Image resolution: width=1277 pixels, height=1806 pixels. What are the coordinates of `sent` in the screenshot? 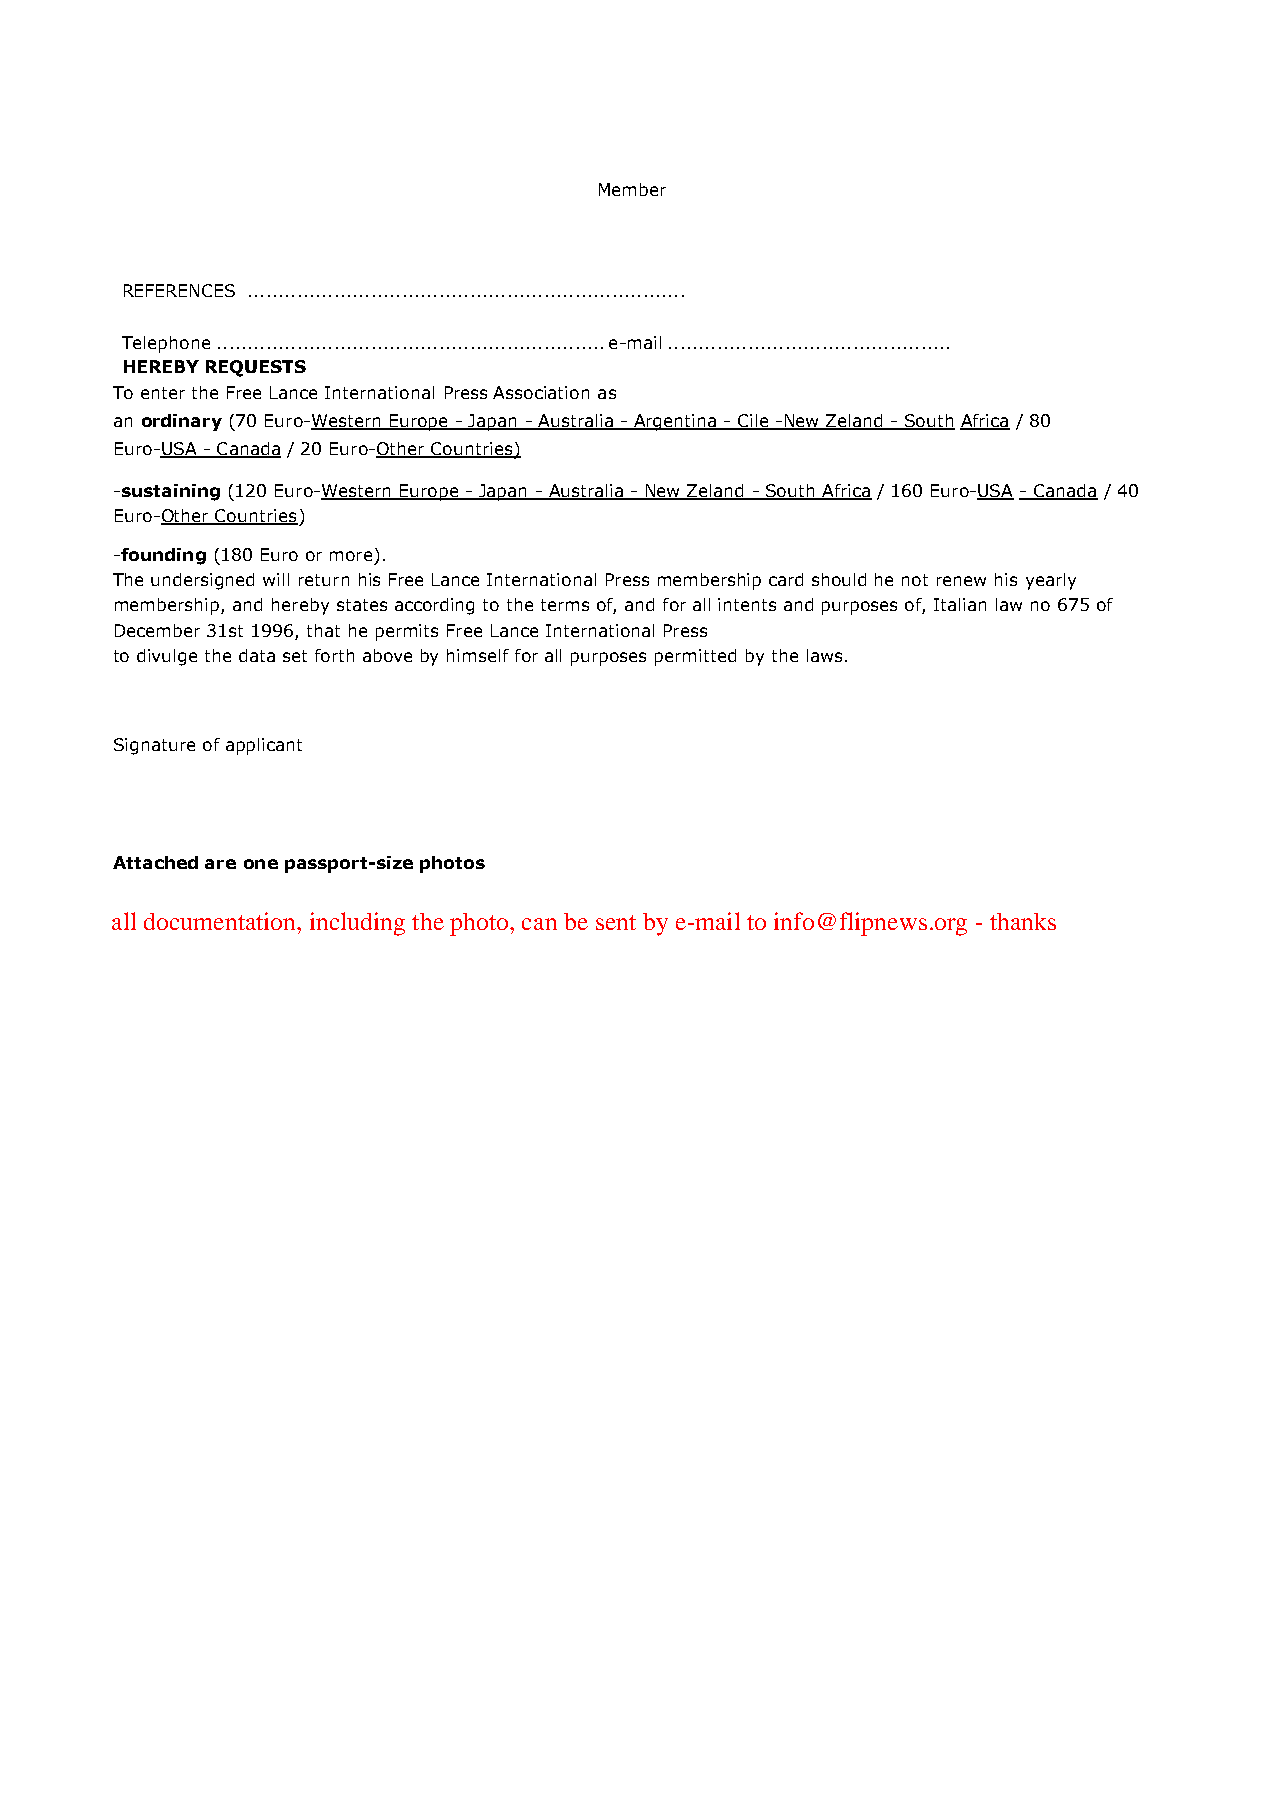 It's located at (616, 922).
